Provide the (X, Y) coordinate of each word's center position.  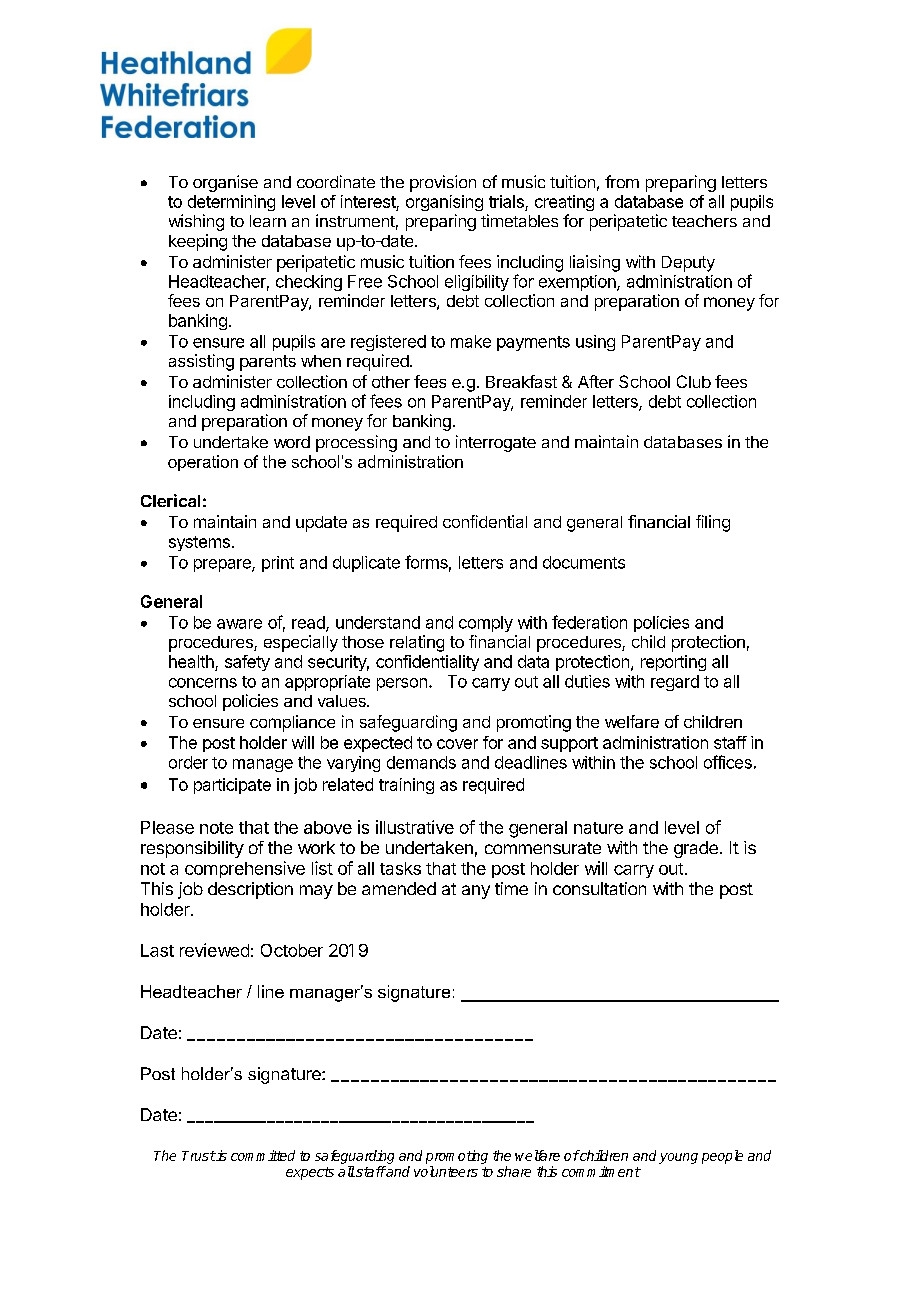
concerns (203, 683)
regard (675, 683)
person (402, 684)
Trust (199, 1156)
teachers (704, 221)
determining (231, 203)
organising (444, 203)
